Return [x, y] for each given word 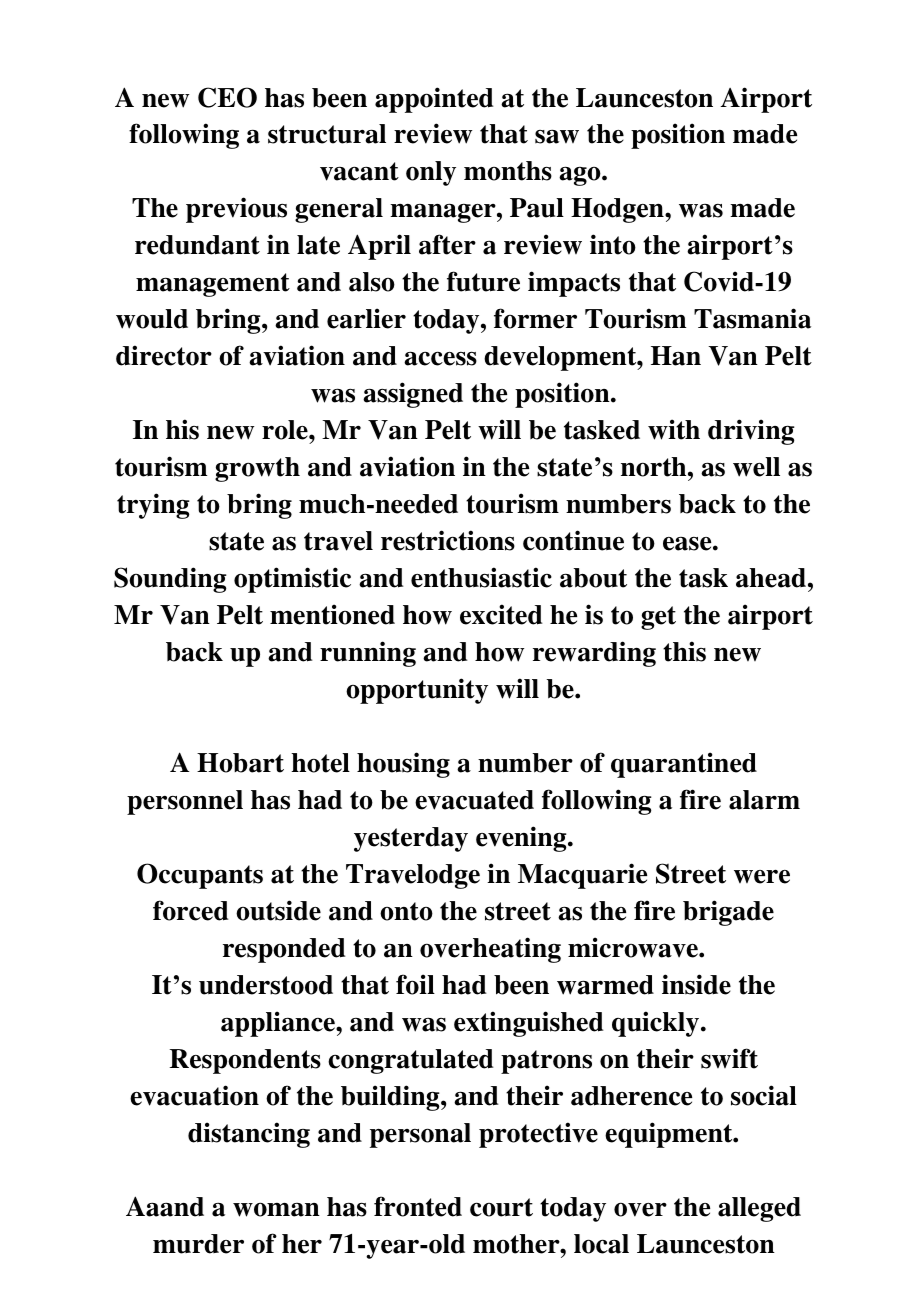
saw [557, 136]
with [674, 429]
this [684, 651]
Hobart [240, 763]
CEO [227, 97]
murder [198, 1244]
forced [191, 910]
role [286, 430]
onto [406, 911]
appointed [434, 100]
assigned [413, 395]
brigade [728, 913]
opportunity [417, 691]
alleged [759, 1209]
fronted [418, 1206]
